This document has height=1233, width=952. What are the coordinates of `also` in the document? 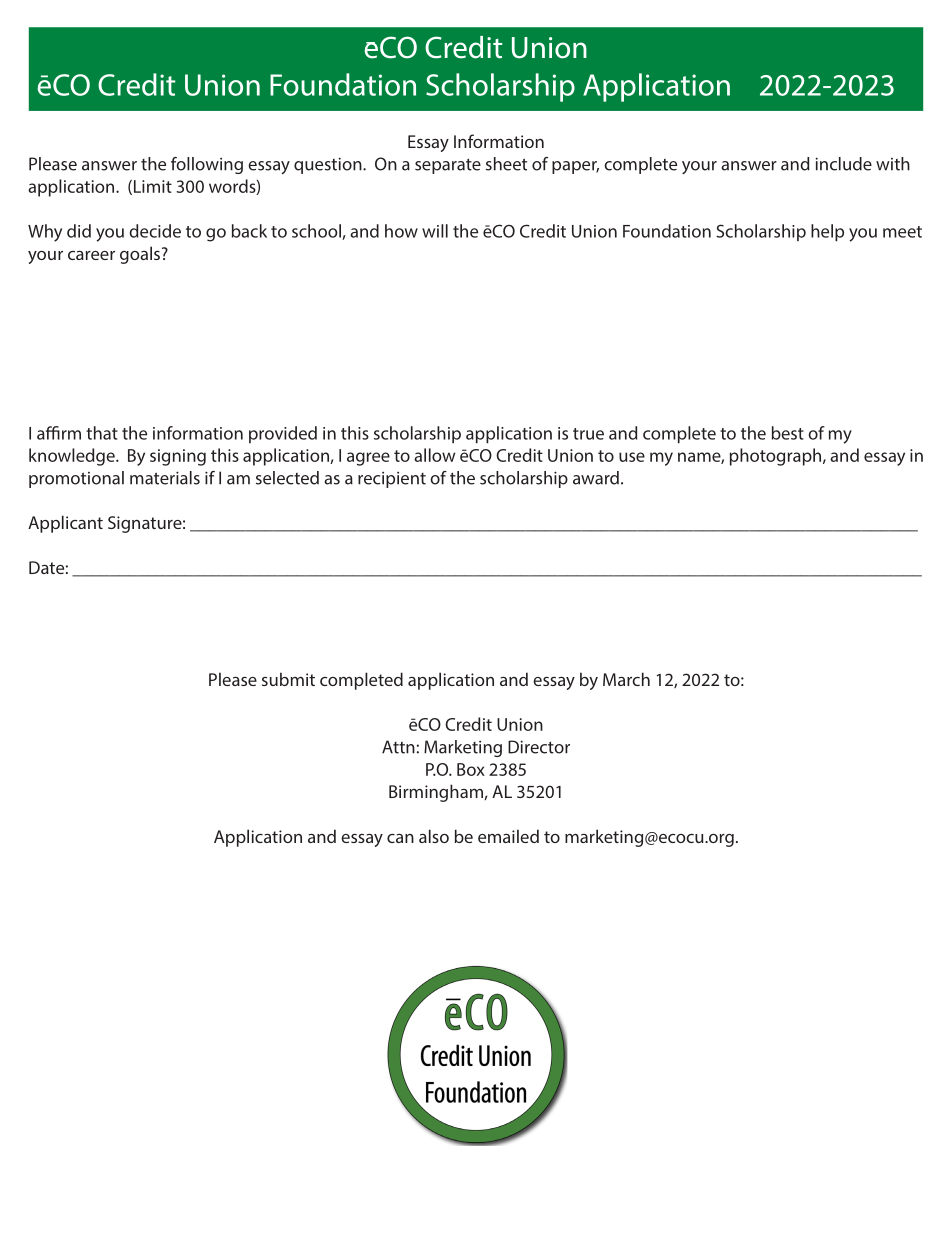 It's located at (434, 836).
